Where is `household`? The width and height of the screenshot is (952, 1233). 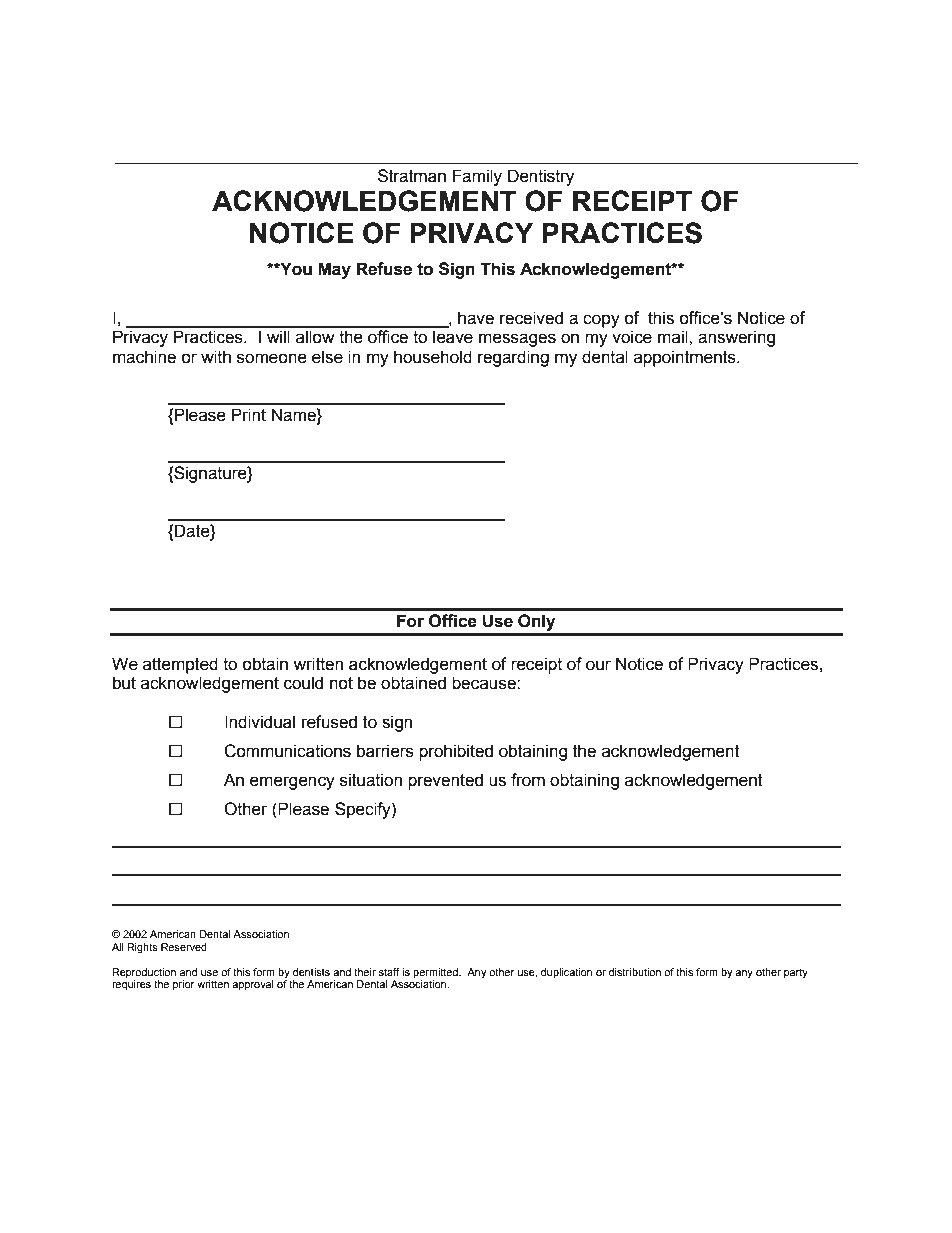
household is located at coordinates (433, 357).
